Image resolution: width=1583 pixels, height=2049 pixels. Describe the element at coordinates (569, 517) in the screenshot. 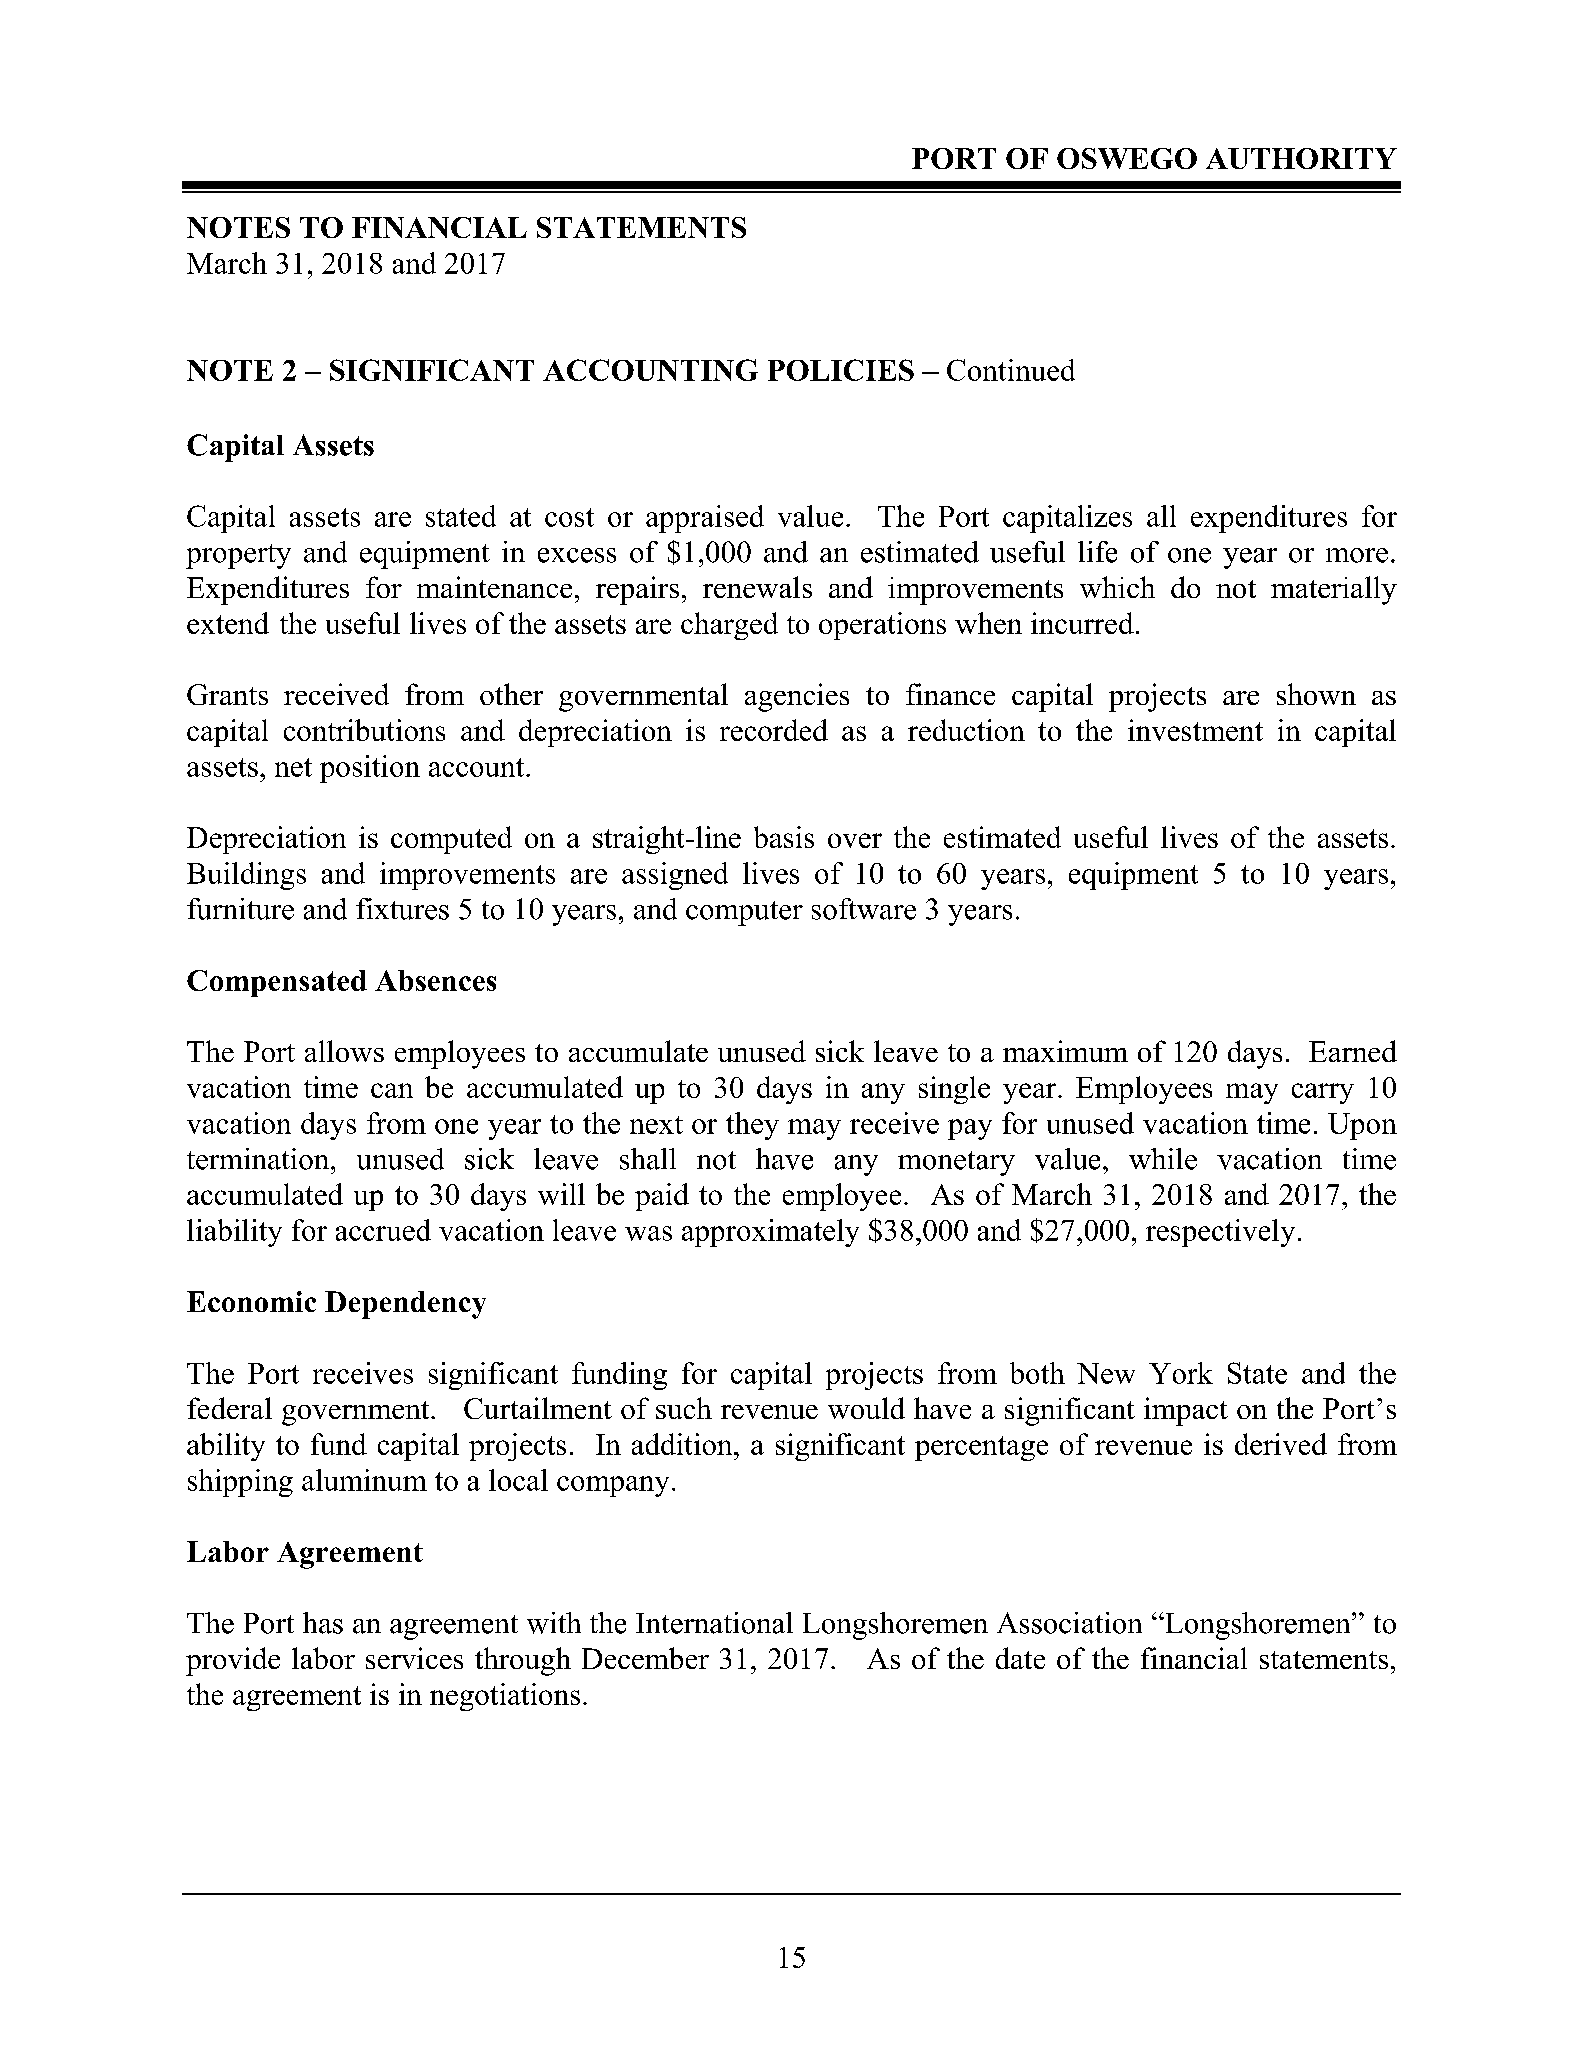

I see `cost` at that location.
